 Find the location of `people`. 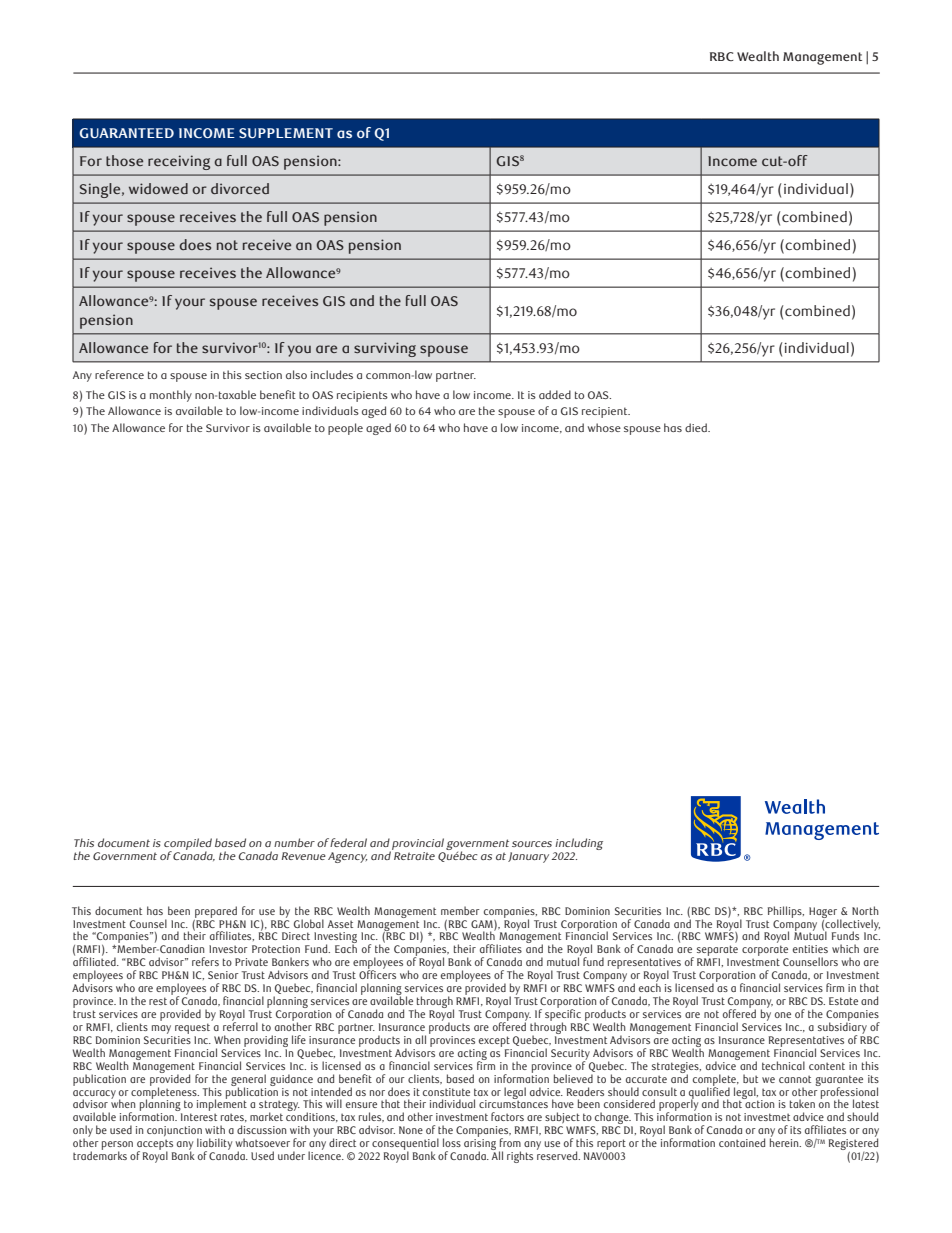

people is located at coordinates (345, 429).
